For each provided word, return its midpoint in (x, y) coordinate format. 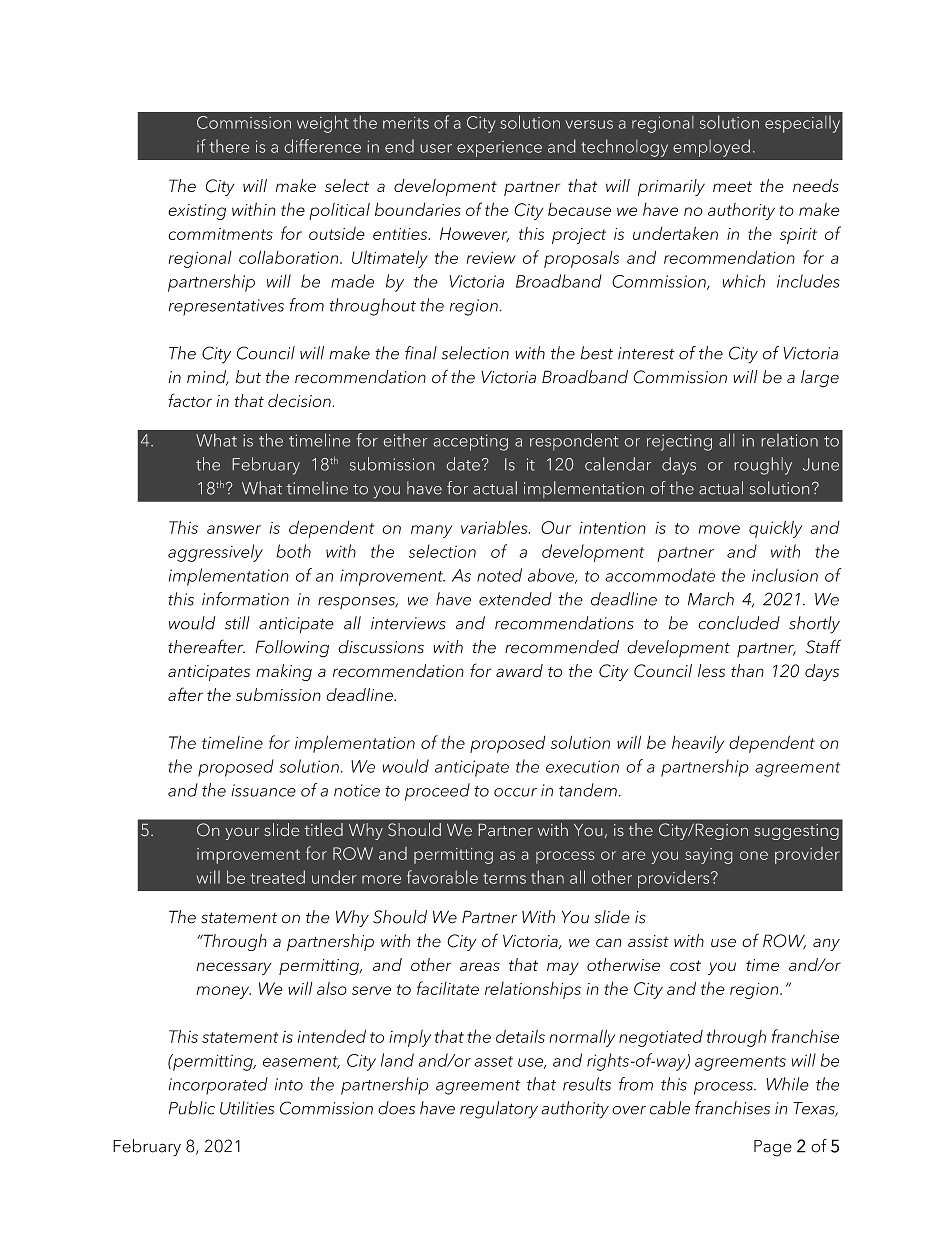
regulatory (499, 1110)
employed (711, 148)
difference (323, 146)
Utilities (247, 1108)
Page (773, 1148)
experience (499, 149)
